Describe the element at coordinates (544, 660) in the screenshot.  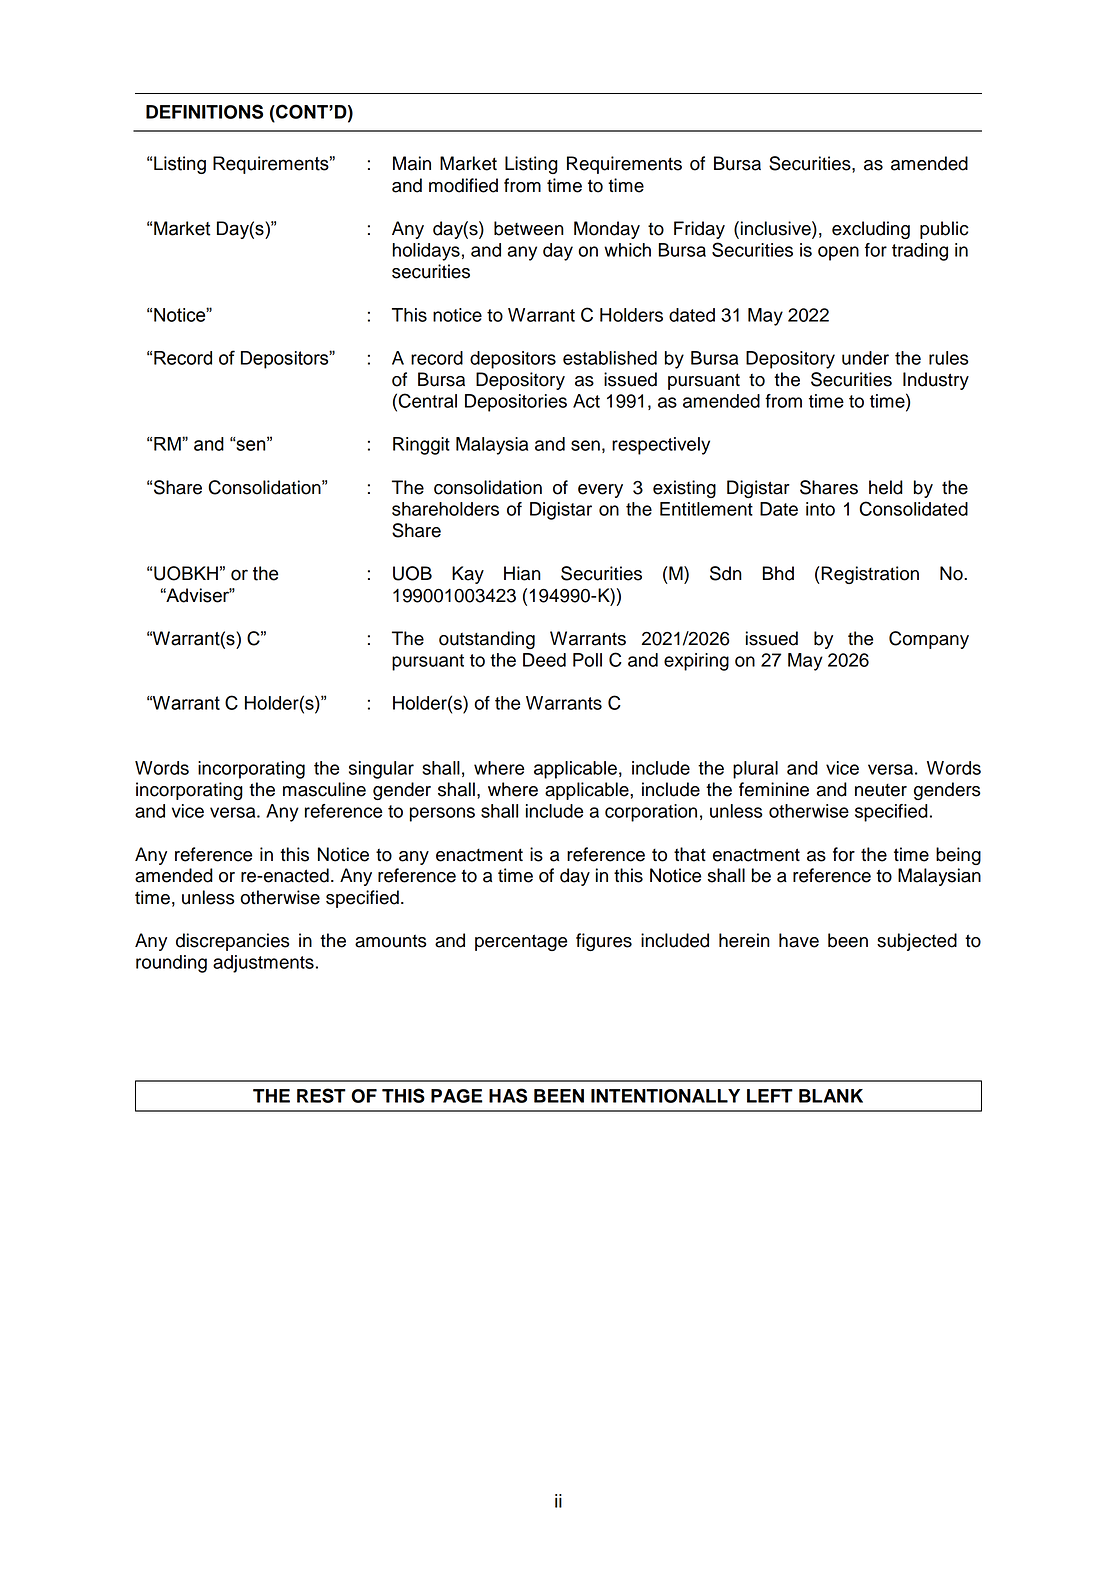
I see `Deed` at that location.
